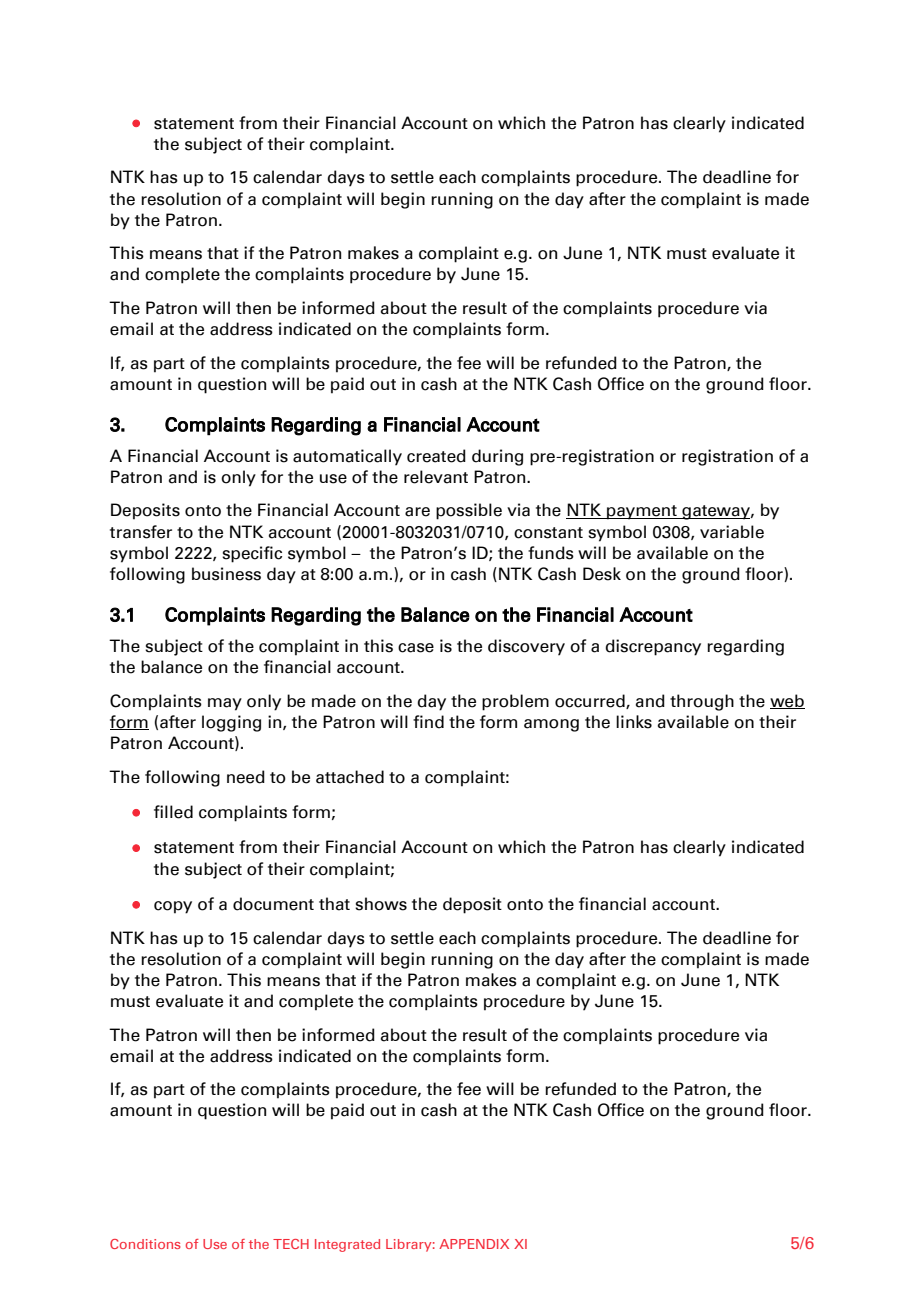 Image resolution: width=924 pixels, height=1308 pixels. What do you see at coordinates (474, 1244) in the document?
I see `APPENDIX` at bounding box center [474, 1244].
